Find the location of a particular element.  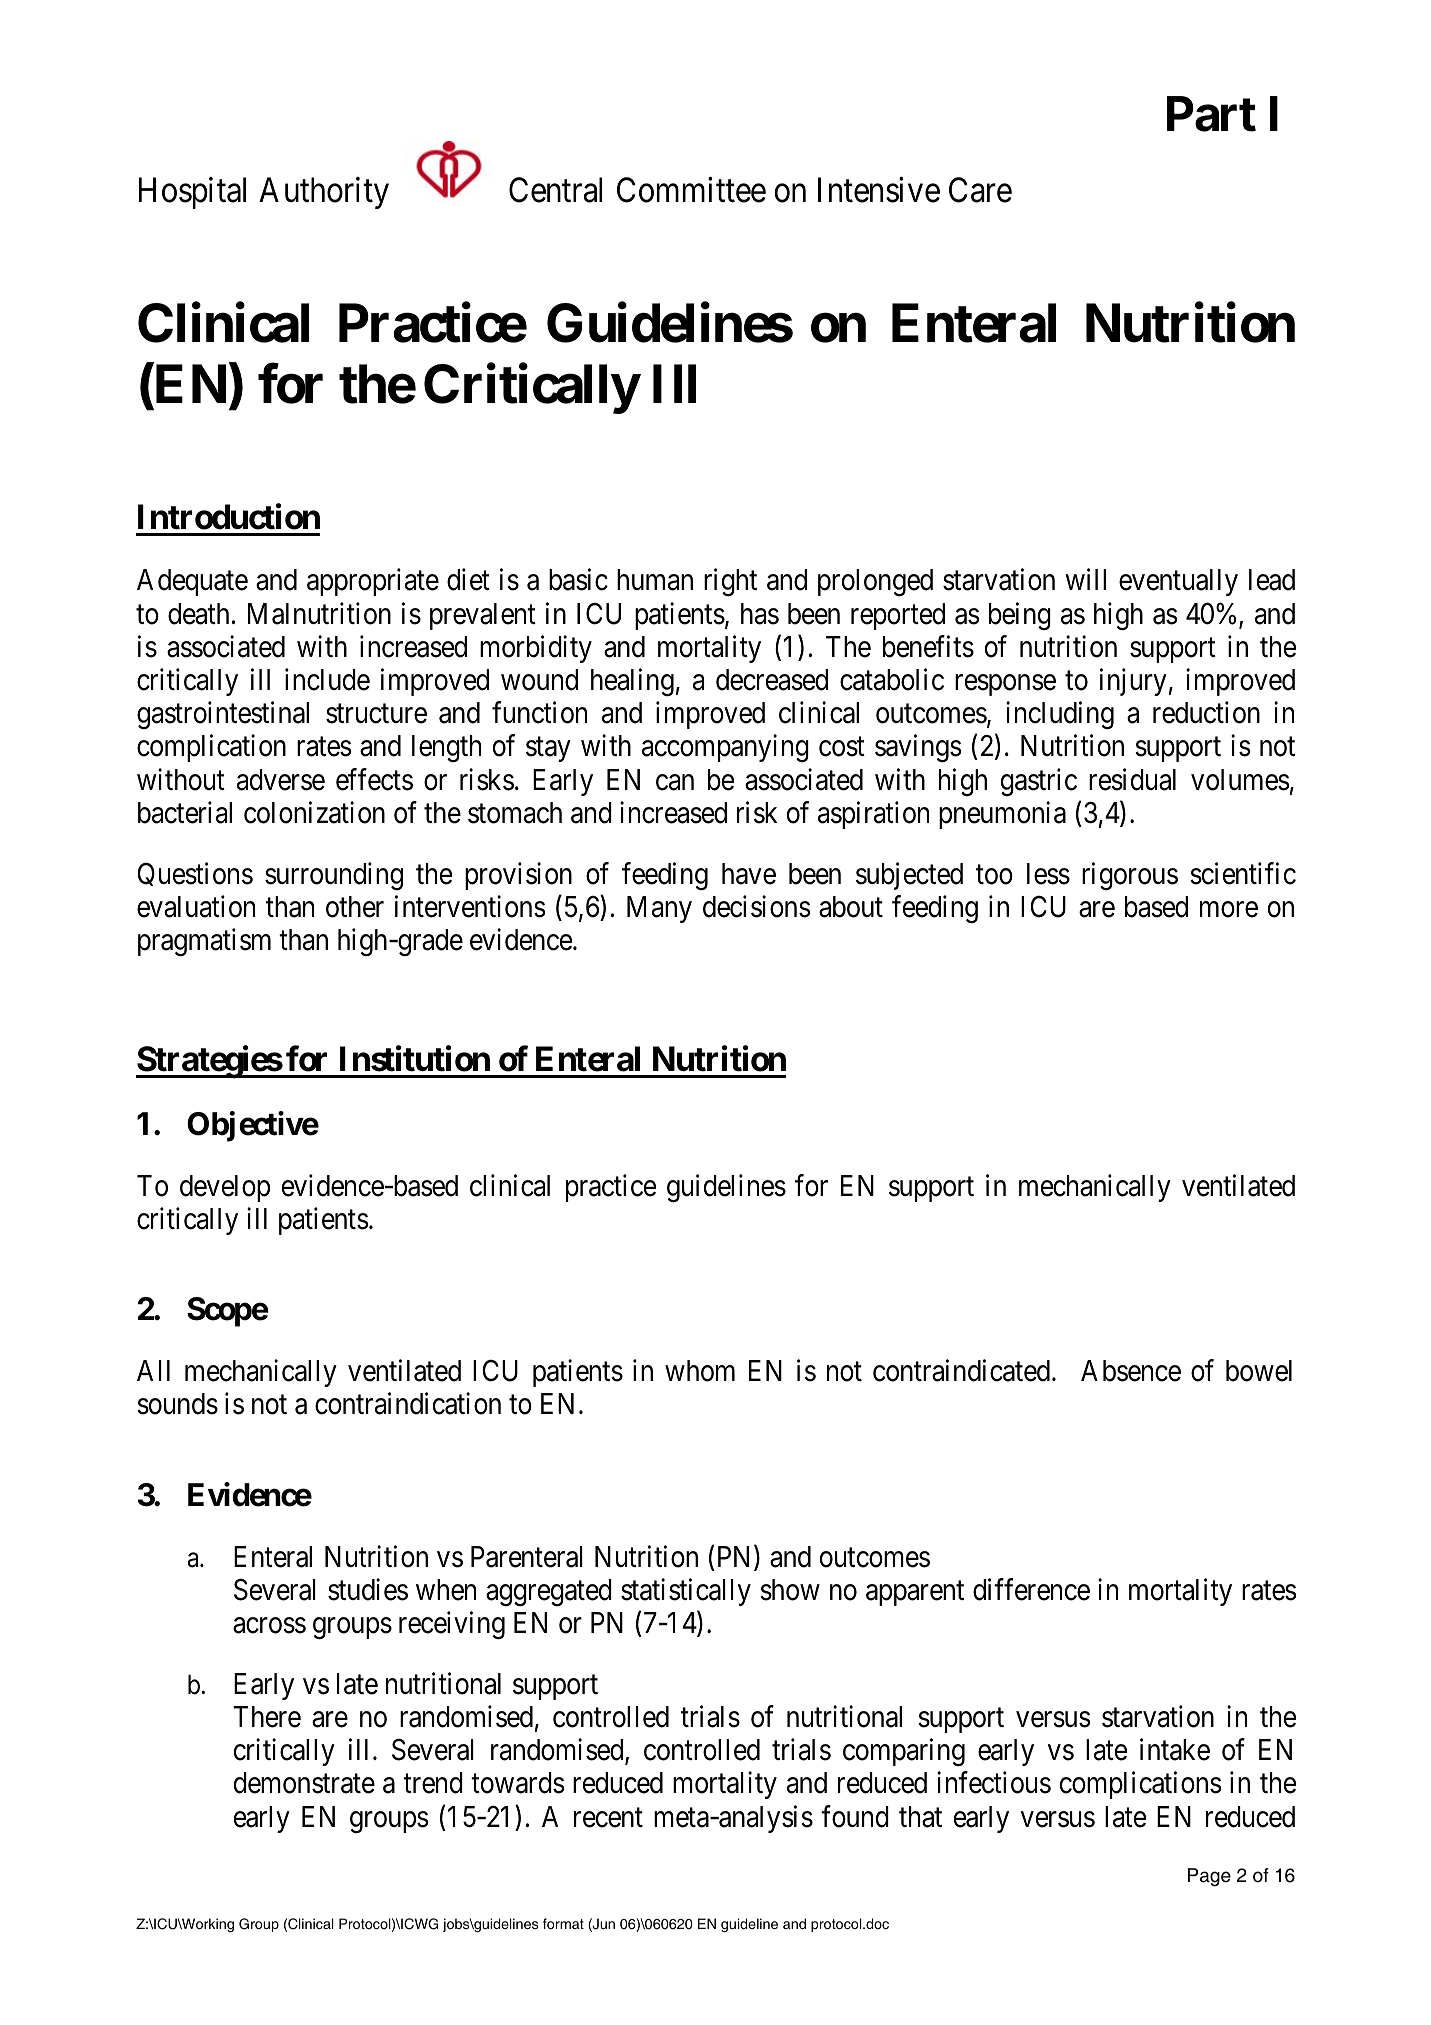

Committee is located at coordinates (691, 190).
